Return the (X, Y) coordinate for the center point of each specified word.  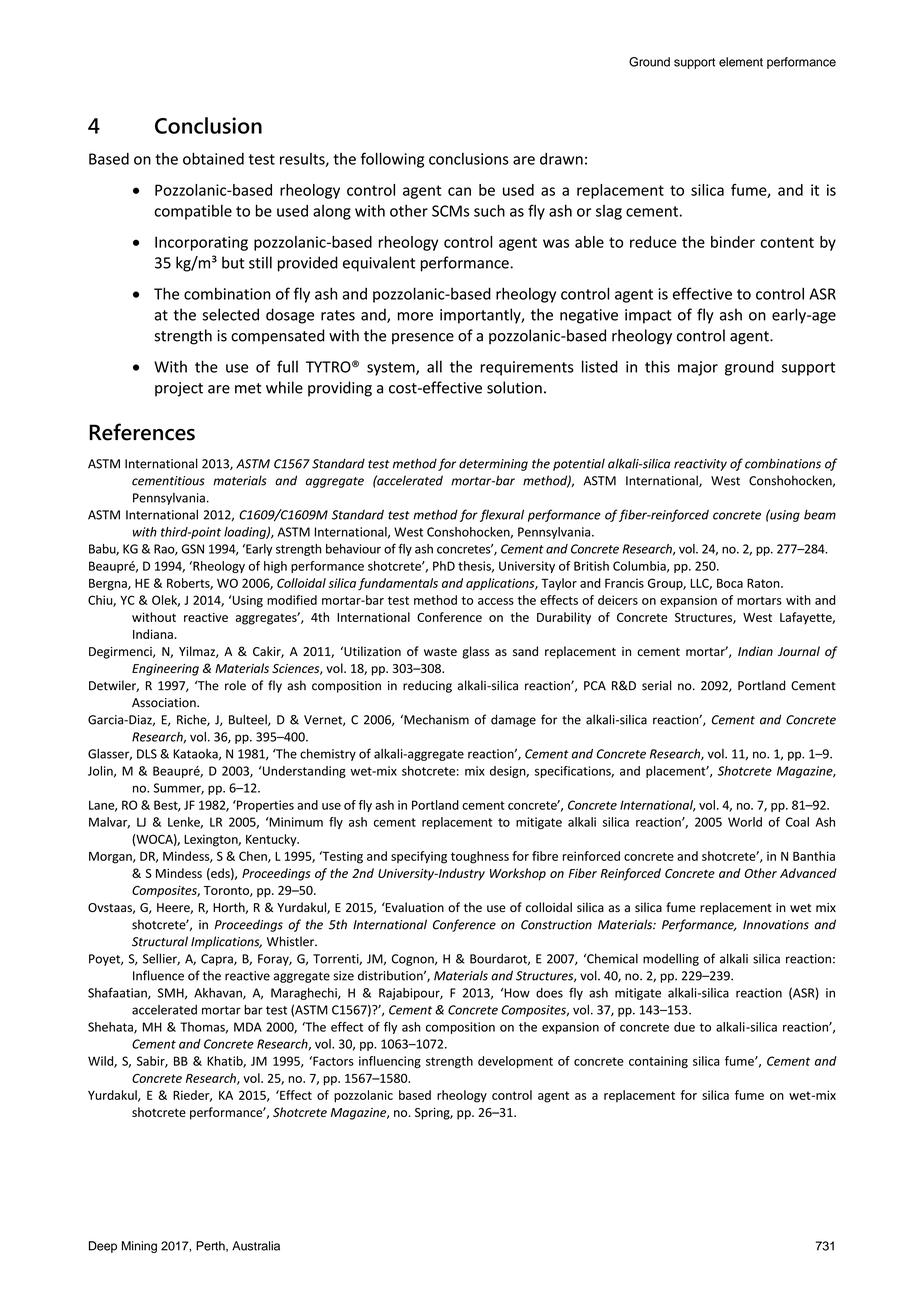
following (392, 160)
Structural (160, 941)
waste (440, 652)
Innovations (776, 925)
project (179, 389)
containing (658, 1062)
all (434, 366)
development (515, 1062)
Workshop (518, 874)
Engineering (165, 670)
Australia (256, 1246)
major (698, 368)
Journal (799, 651)
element (741, 62)
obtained (213, 158)
